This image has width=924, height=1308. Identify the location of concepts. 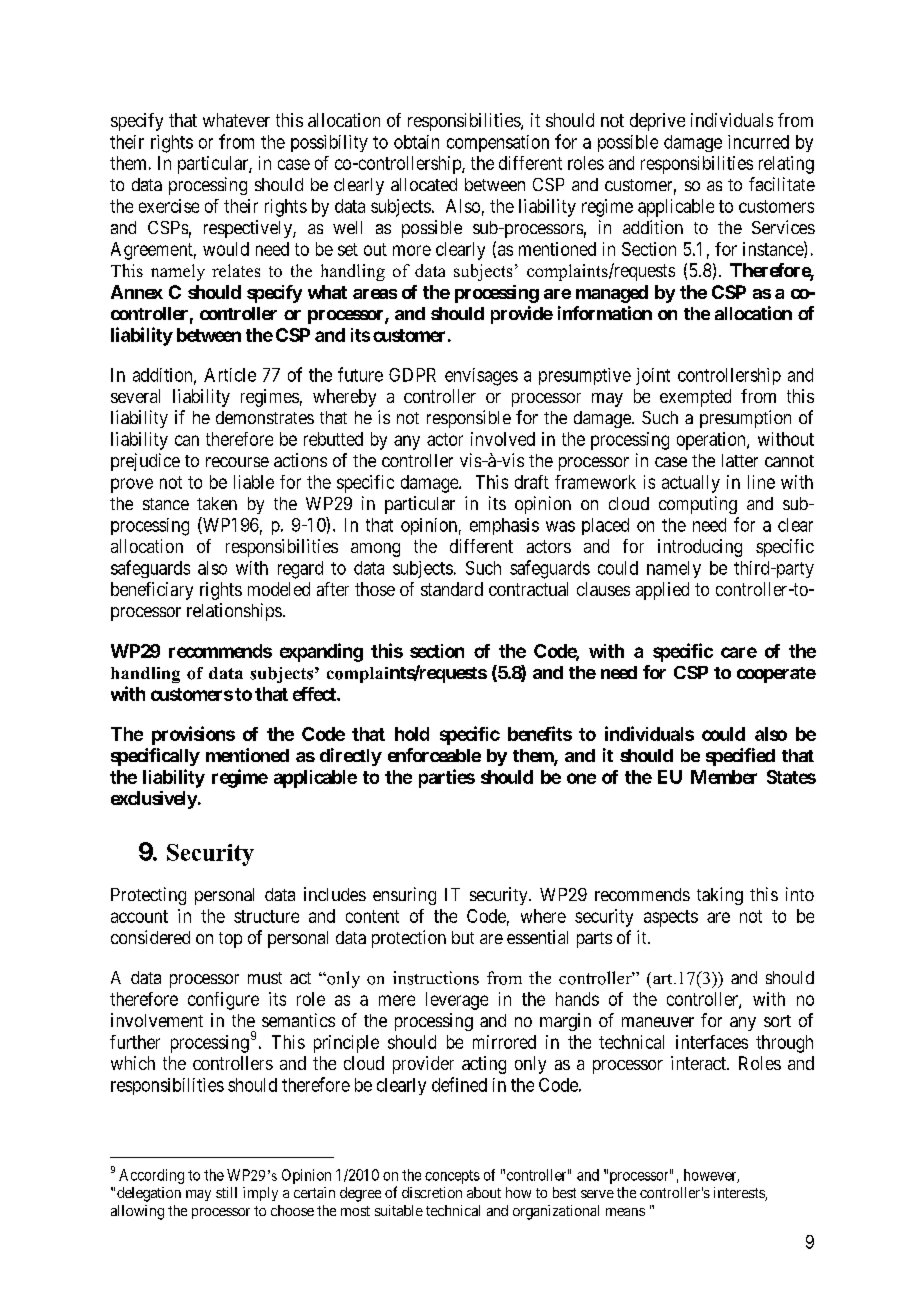
(452, 1177).
